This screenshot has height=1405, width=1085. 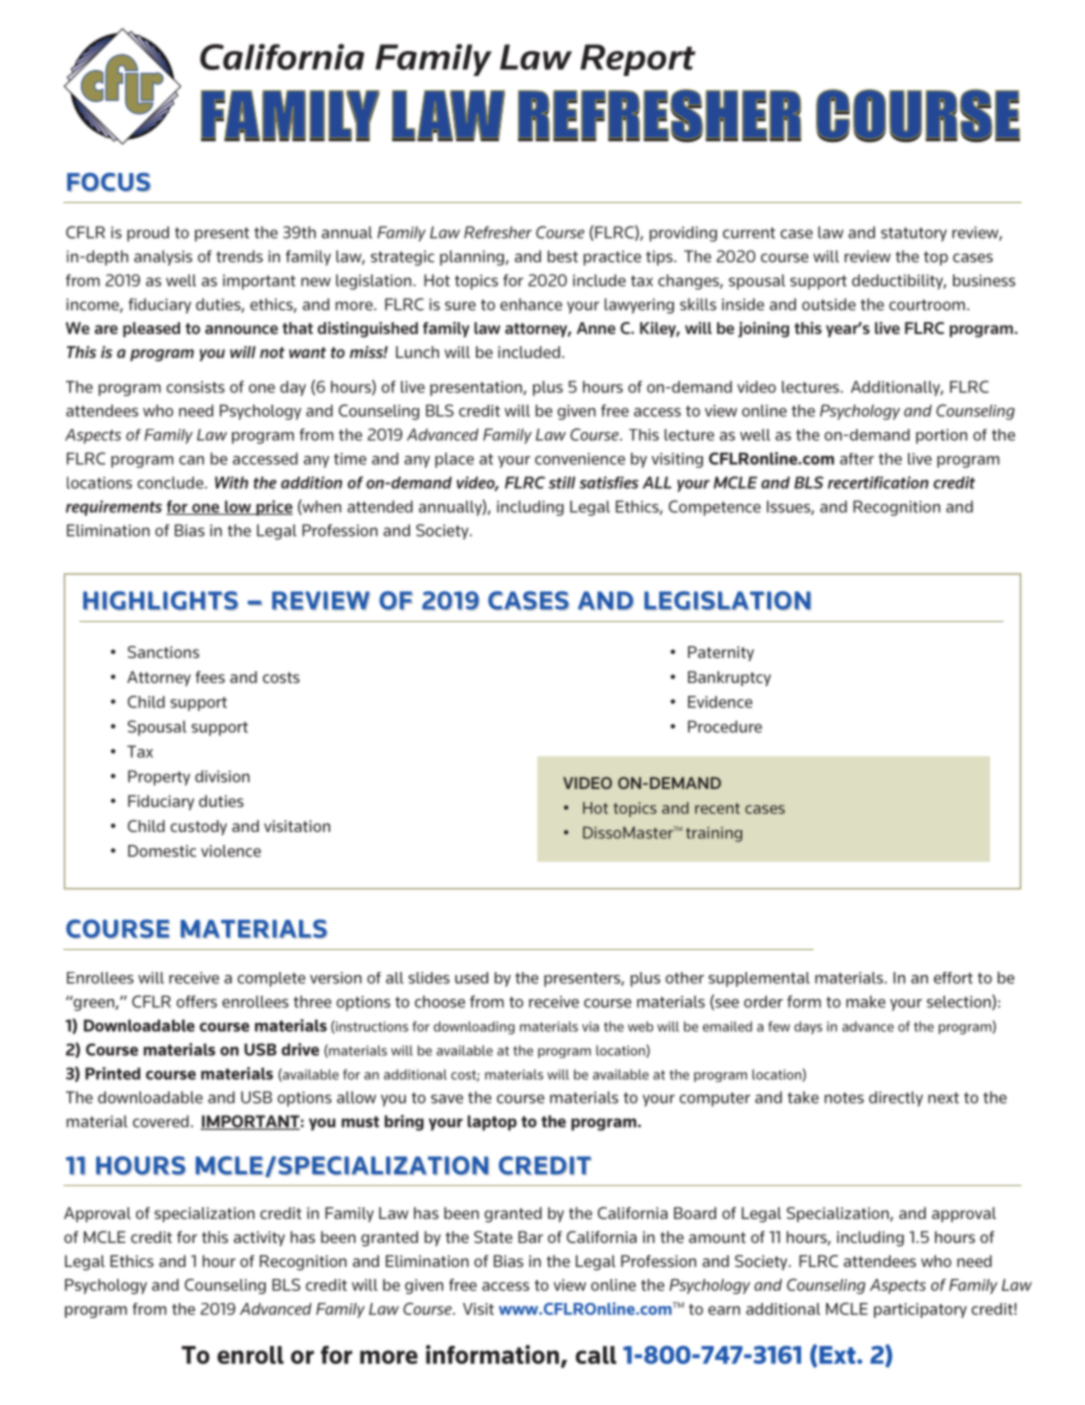 What do you see at coordinates (109, 182) in the screenshot?
I see `FOCUS` at bounding box center [109, 182].
